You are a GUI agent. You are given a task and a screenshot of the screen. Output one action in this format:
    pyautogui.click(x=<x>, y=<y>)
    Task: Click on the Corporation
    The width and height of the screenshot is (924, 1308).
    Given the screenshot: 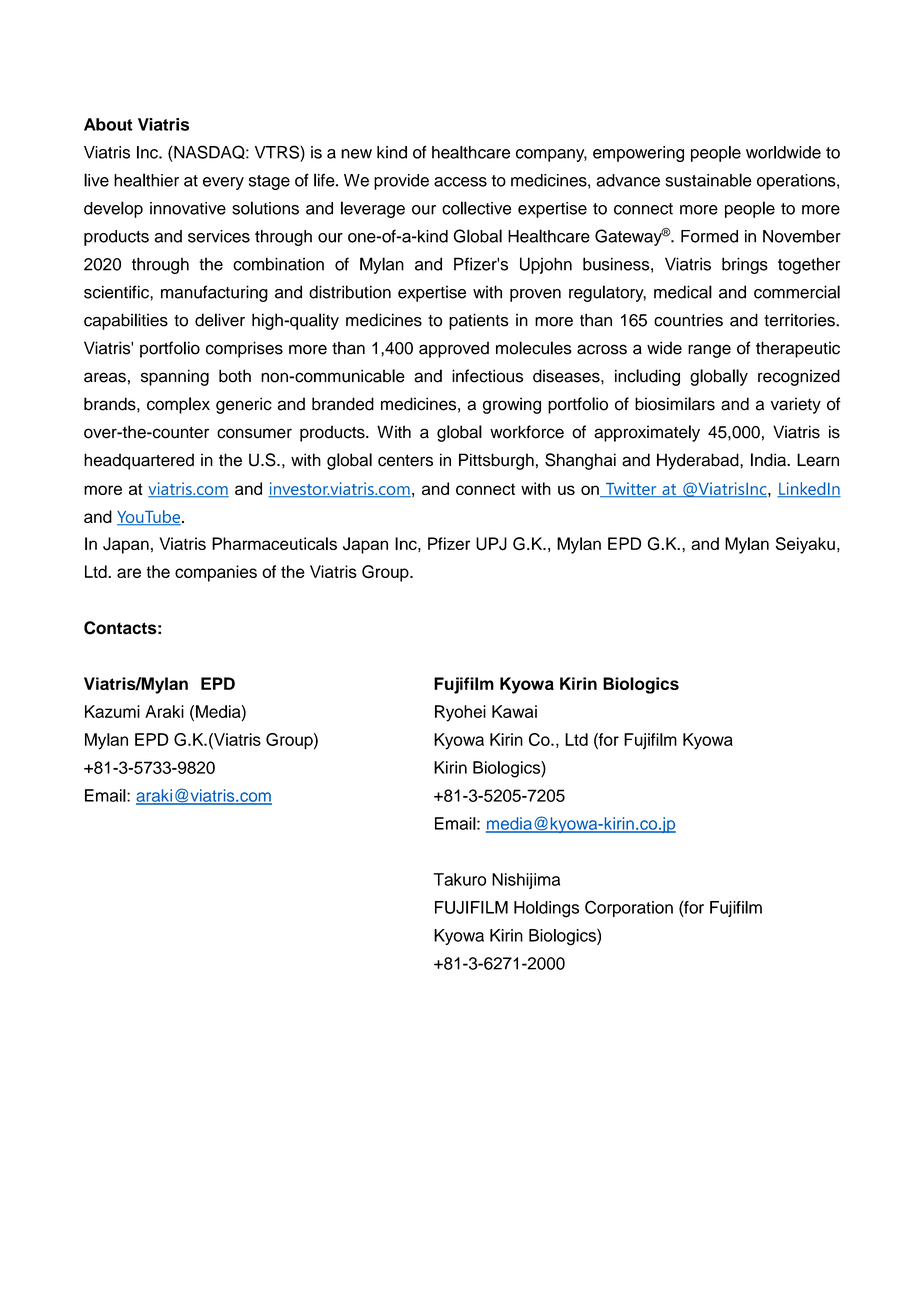 What is the action you would take?
    pyautogui.click(x=629, y=908)
